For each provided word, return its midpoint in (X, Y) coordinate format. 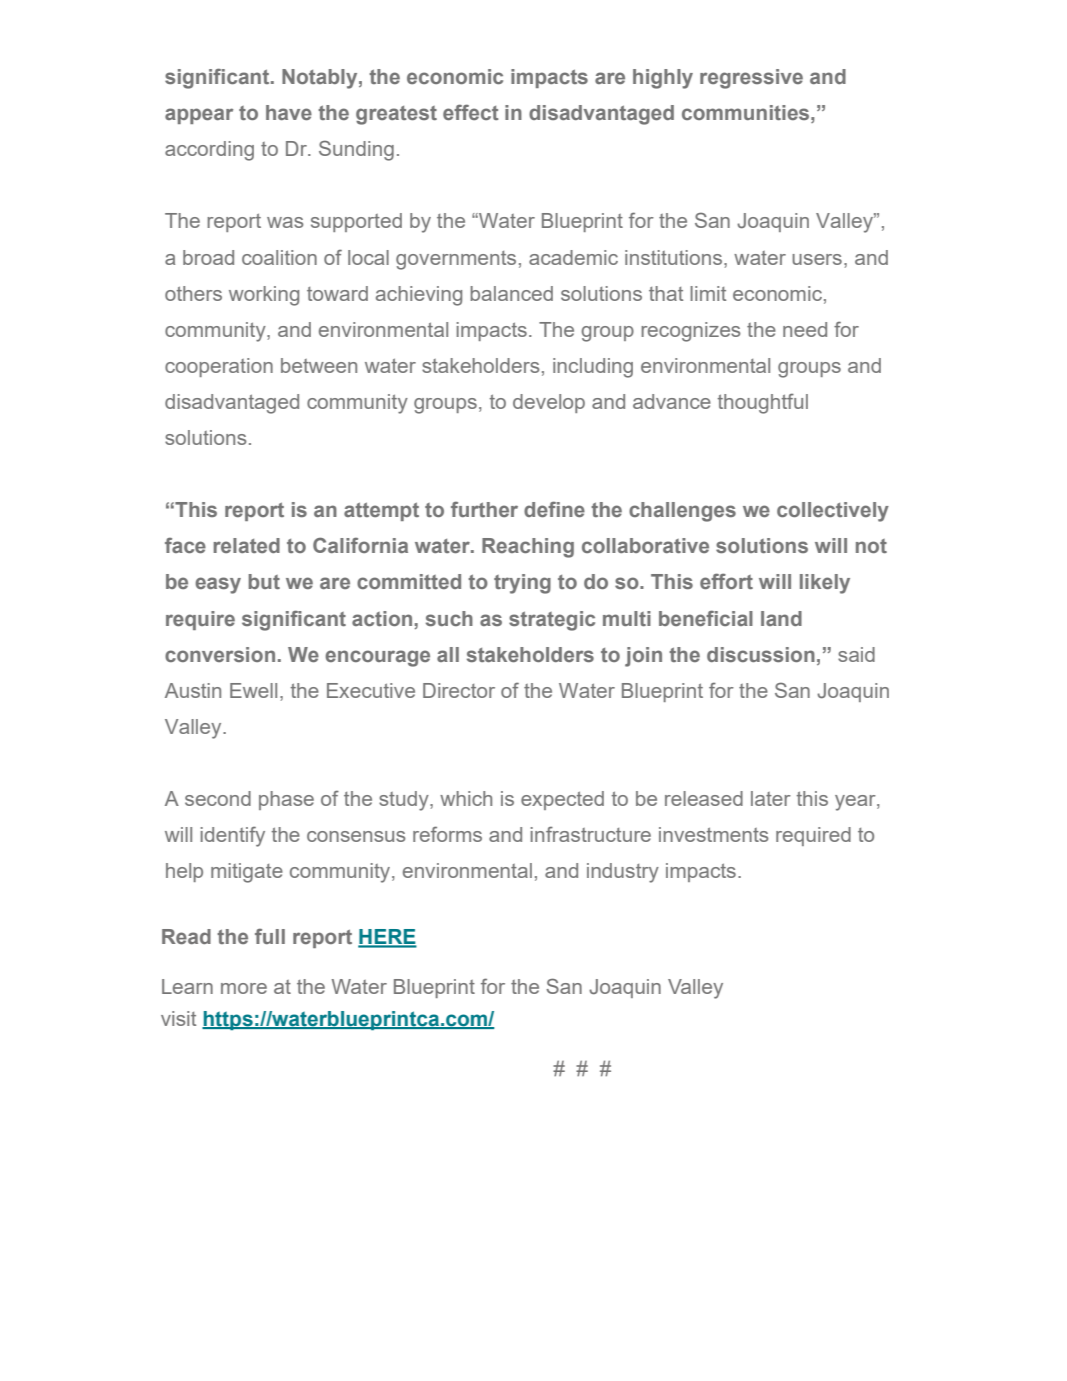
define (554, 509)
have (289, 112)
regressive (751, 79)
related (246, 545)
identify (233, 836)
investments (714, 834)
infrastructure (591, 834)
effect (471, 112)
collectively (833, 512)
